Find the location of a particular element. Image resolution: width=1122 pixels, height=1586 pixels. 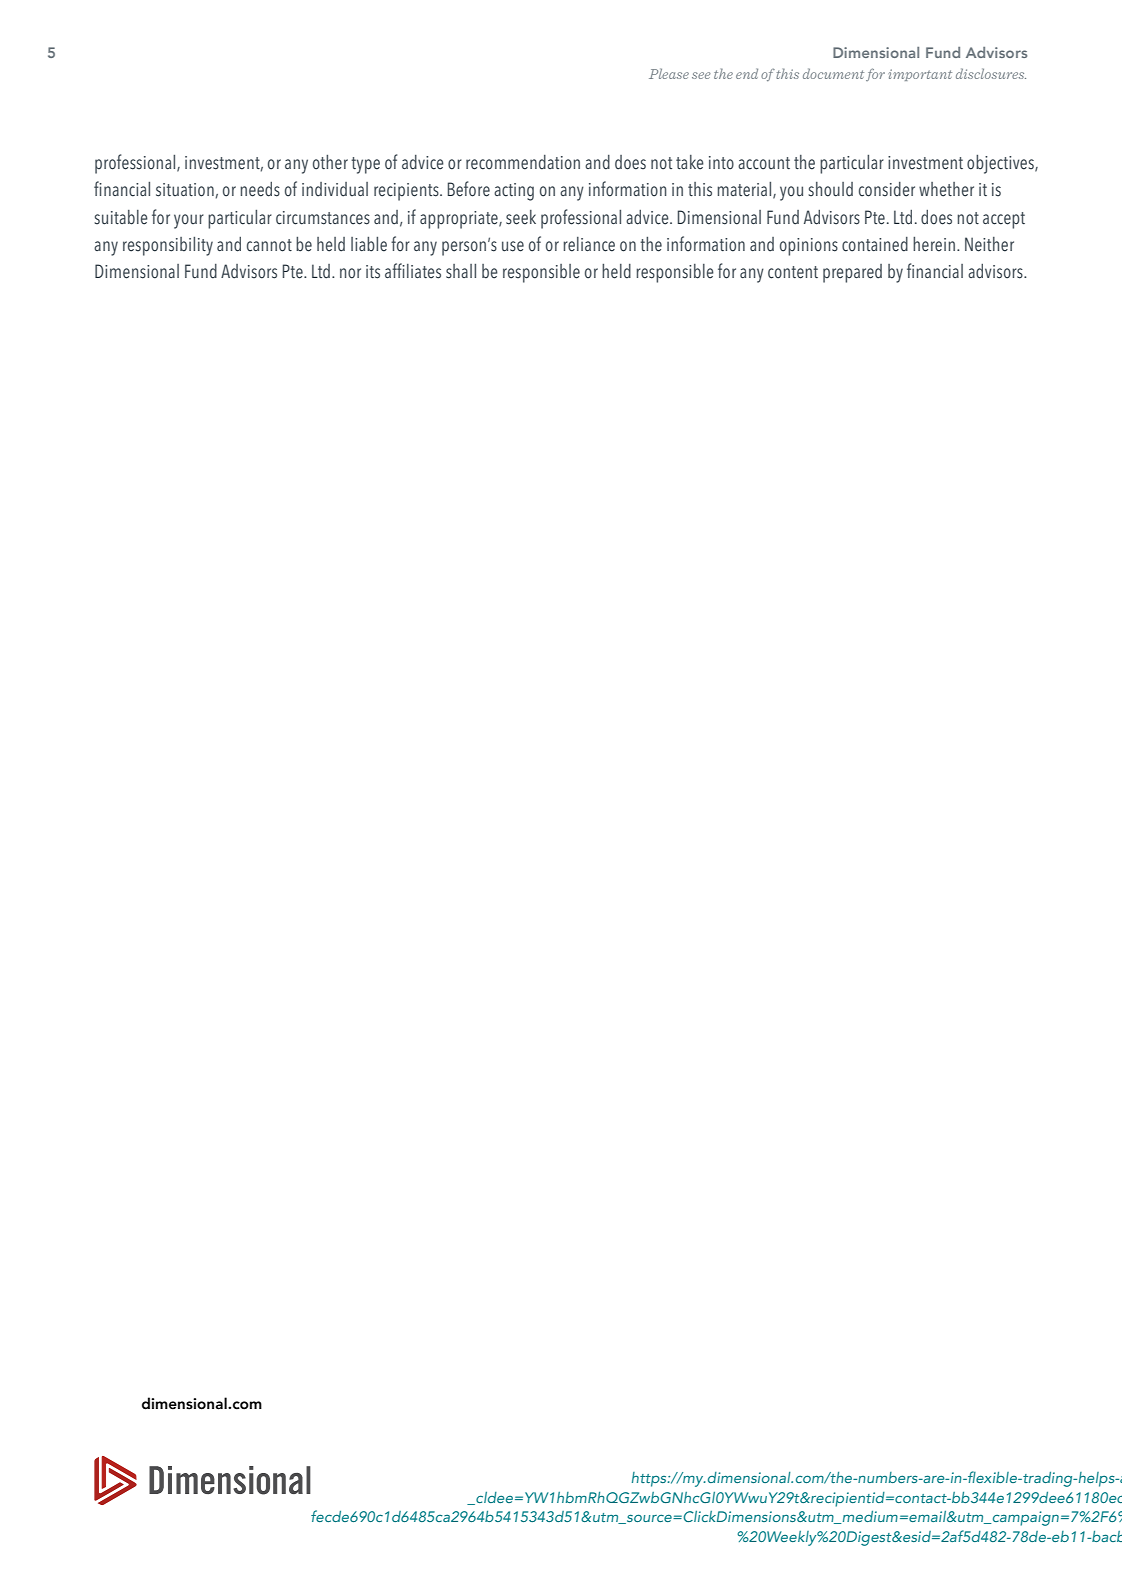

important is located at coordinates (920, 75).
